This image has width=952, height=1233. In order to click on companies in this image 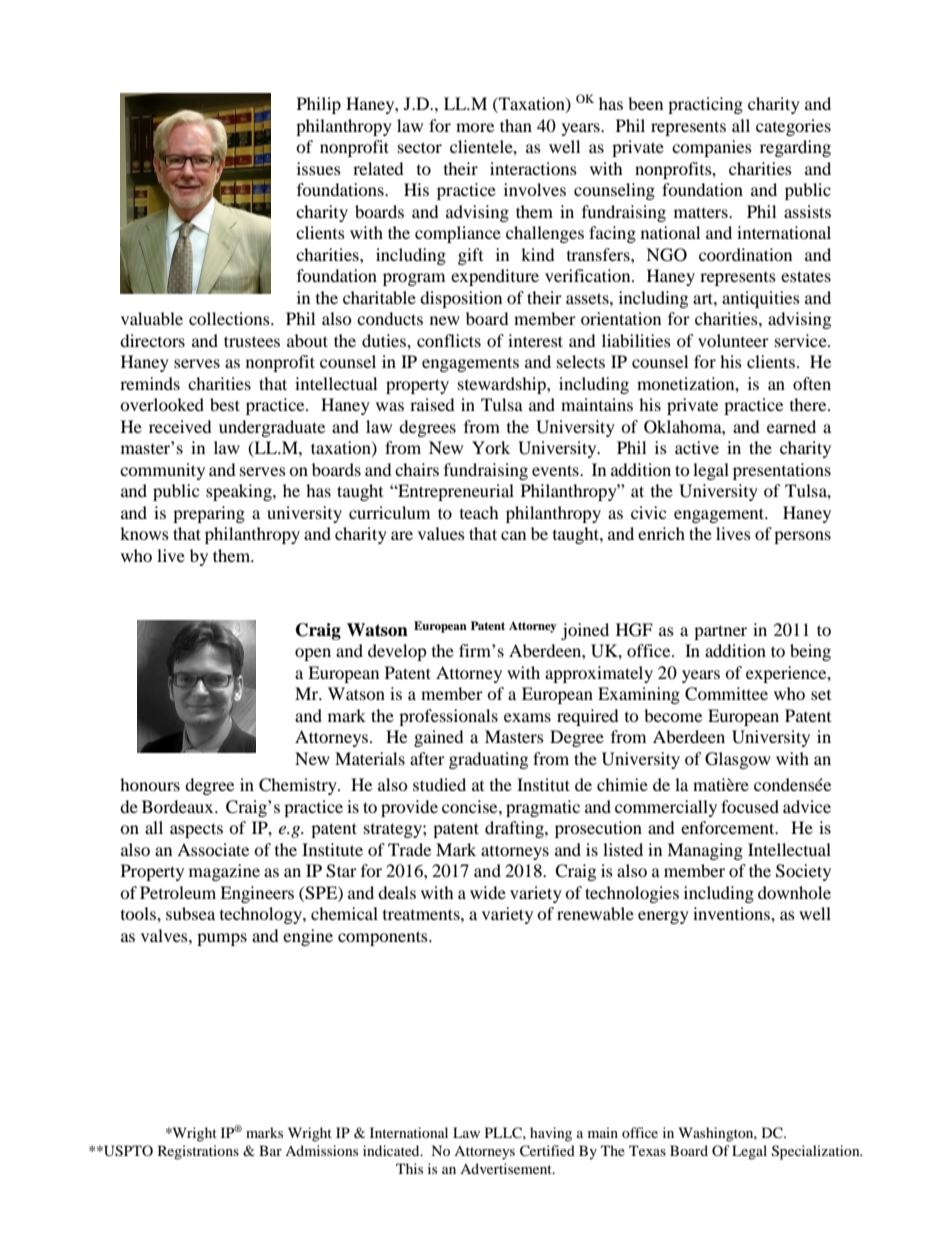, I will do `click(712, 148)`.
